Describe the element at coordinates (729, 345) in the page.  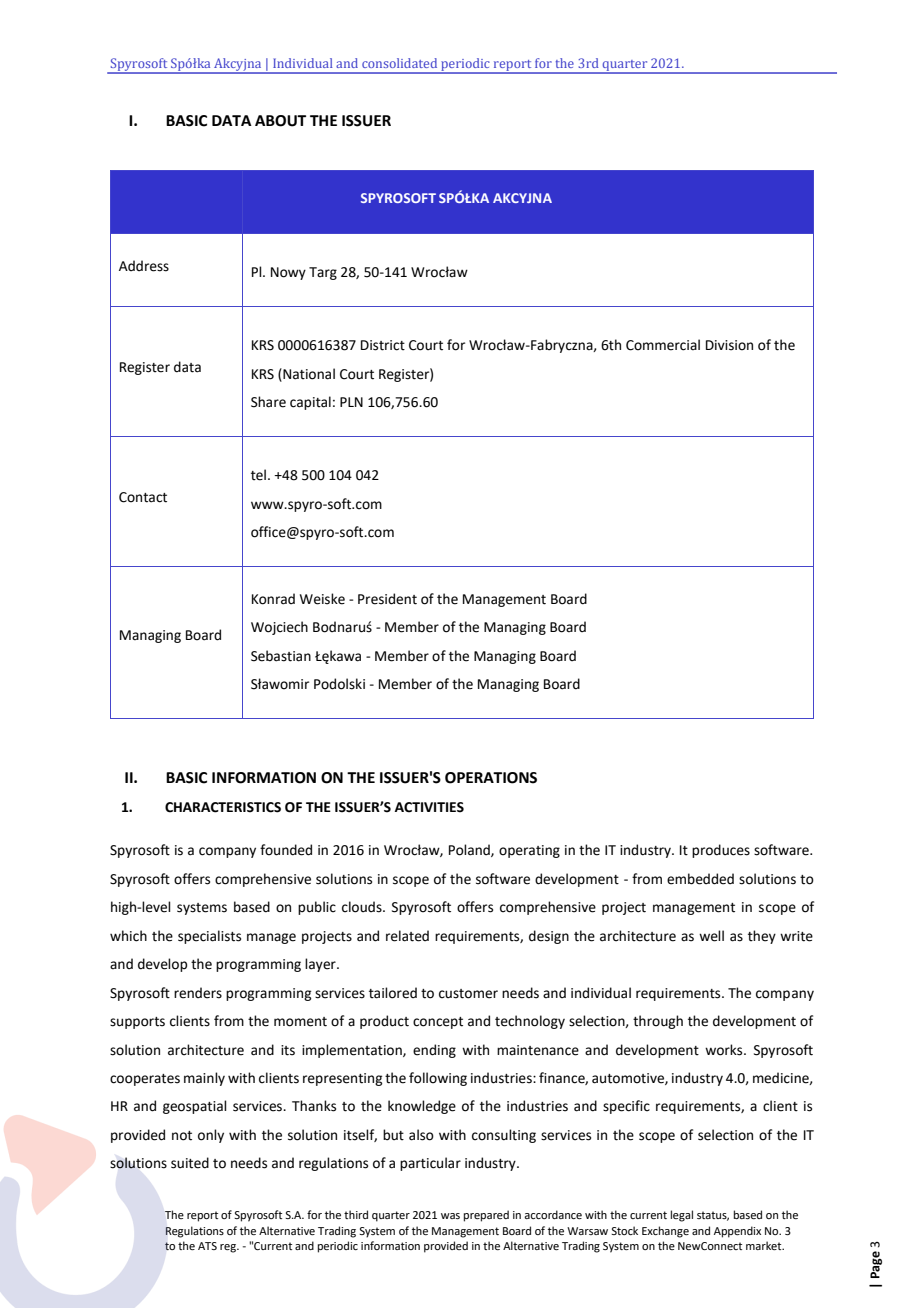
I see `Division` at that location.
